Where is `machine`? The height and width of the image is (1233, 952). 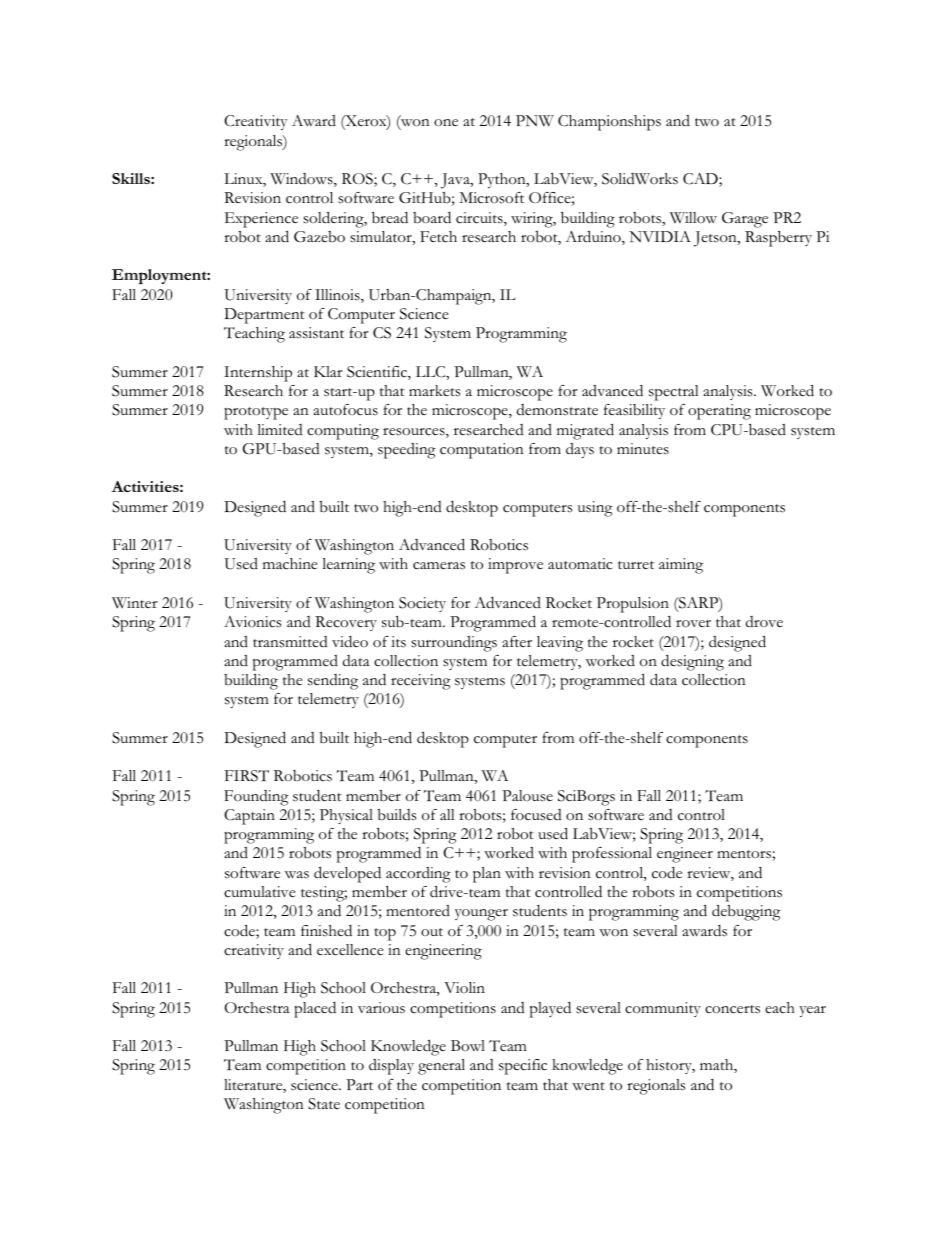
machine is located at coordinates (290, 564).
